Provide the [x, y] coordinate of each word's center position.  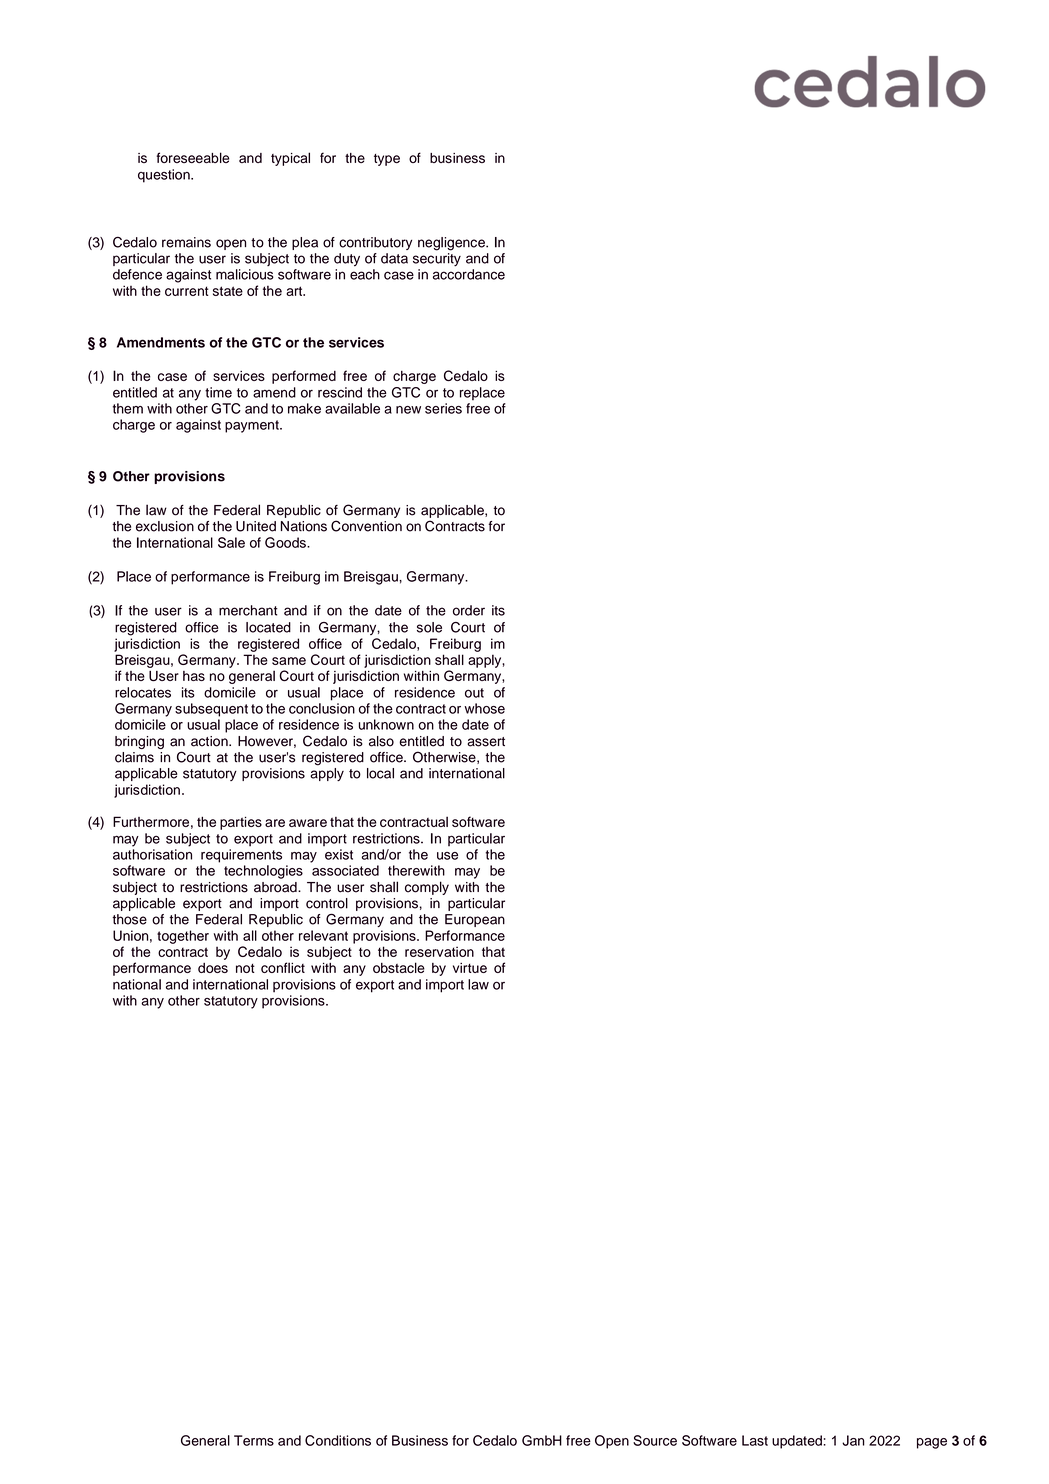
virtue [470, 968]
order [469, 610]
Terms [254, 1440]
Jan [853, 1440]
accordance [469, 274]
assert [486, 742]
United [256, 526]
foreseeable [192, 157]
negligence [452, 244]
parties [241, 823]
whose [484, 708]
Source [655, 1440]
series [443, 408]
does [213, 968]
